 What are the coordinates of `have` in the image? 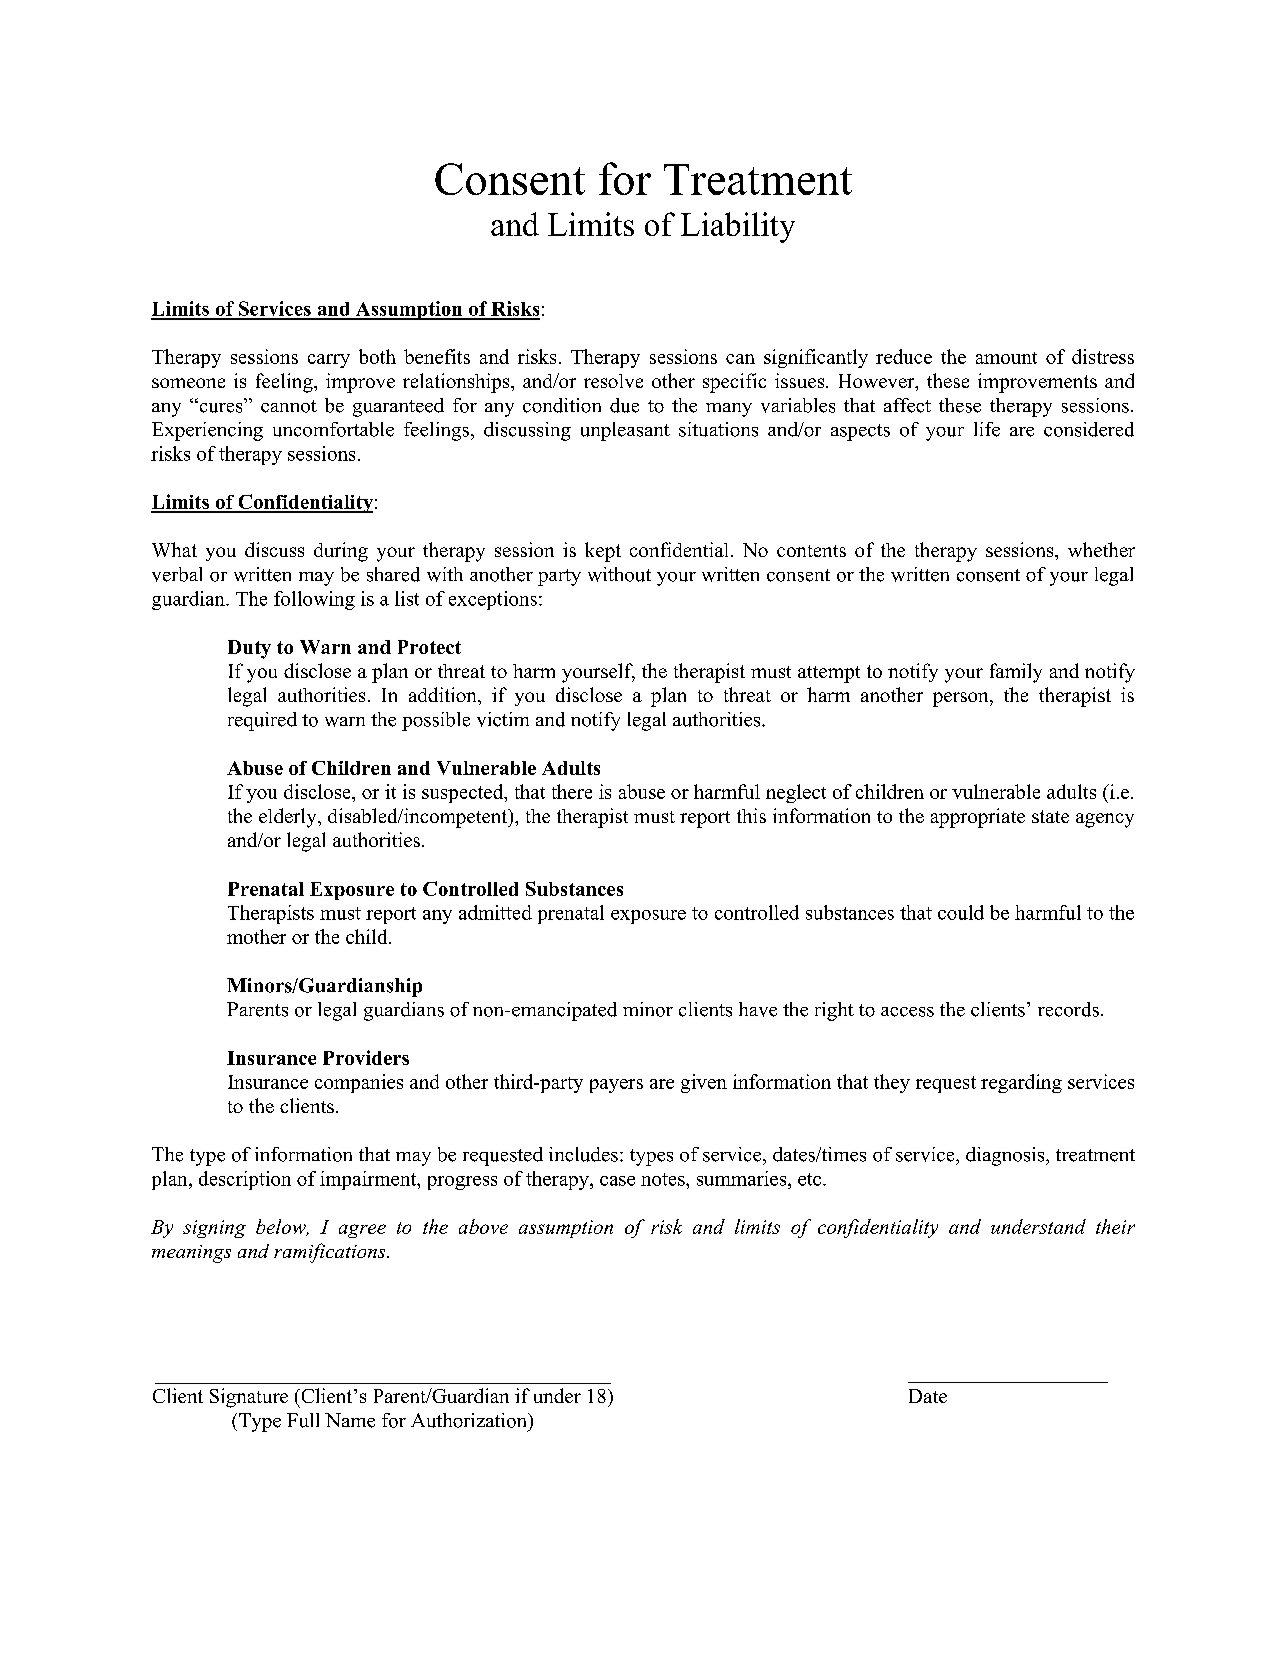 It's located at (758, 1009).
